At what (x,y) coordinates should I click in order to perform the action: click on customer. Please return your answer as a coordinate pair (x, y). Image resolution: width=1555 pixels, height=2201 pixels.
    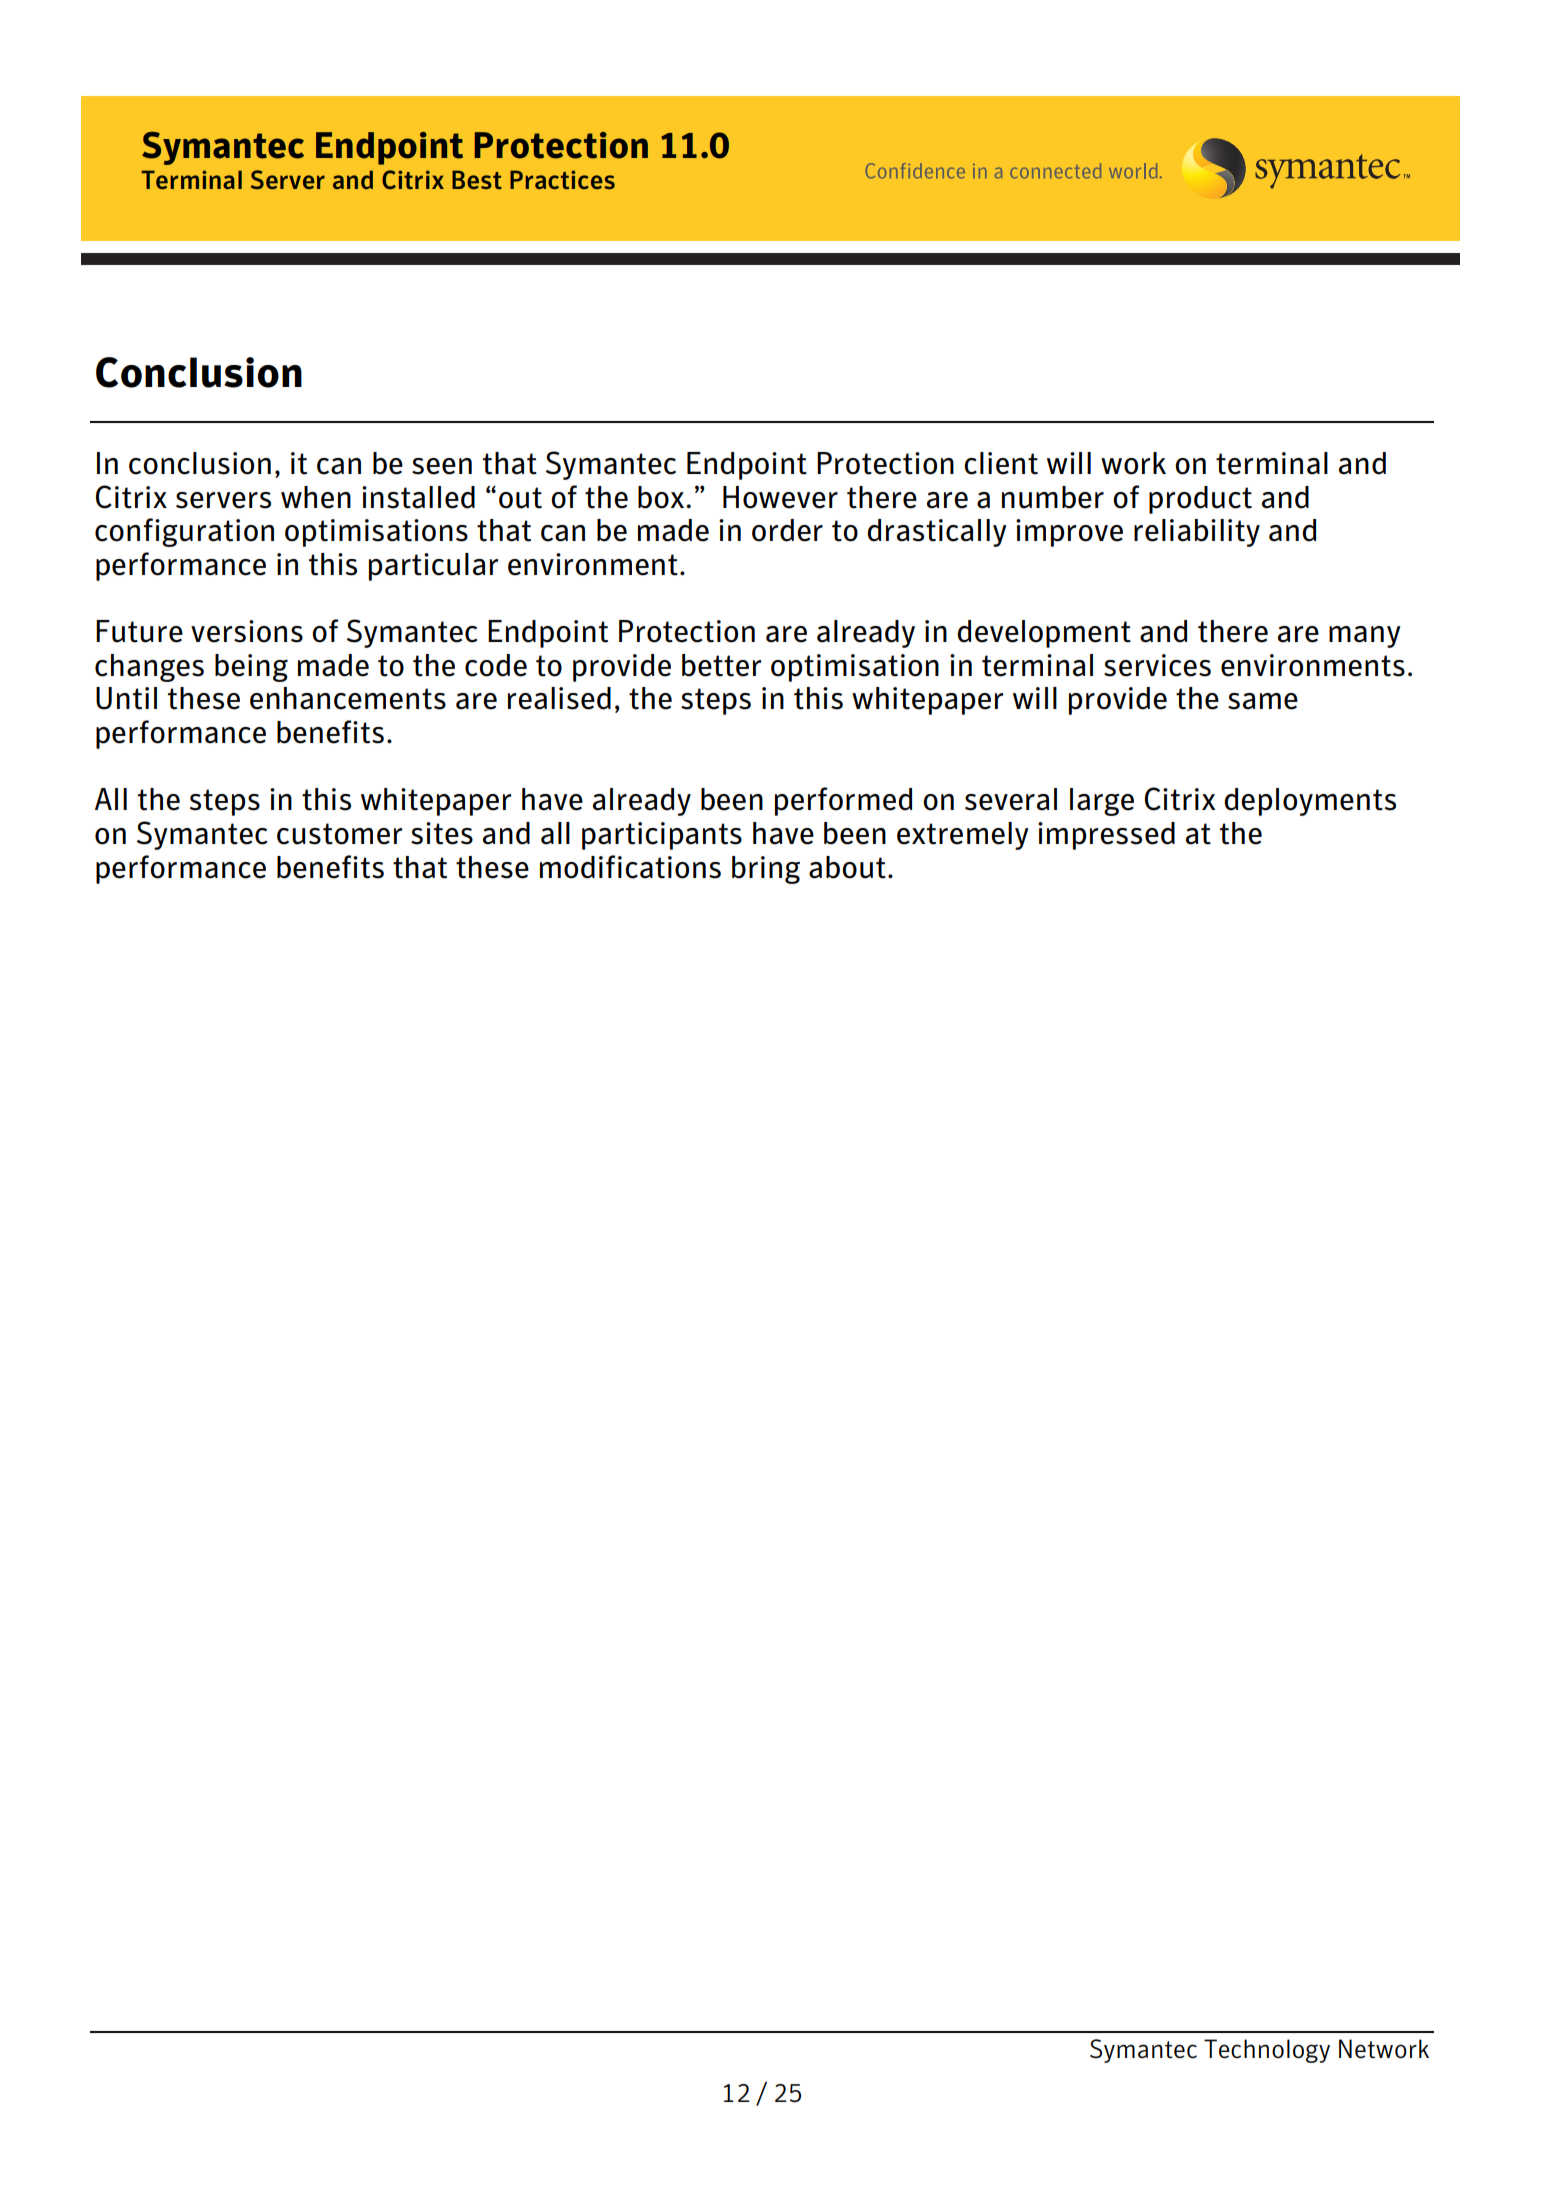
    Looking at the image, I should click on (339, 834).
